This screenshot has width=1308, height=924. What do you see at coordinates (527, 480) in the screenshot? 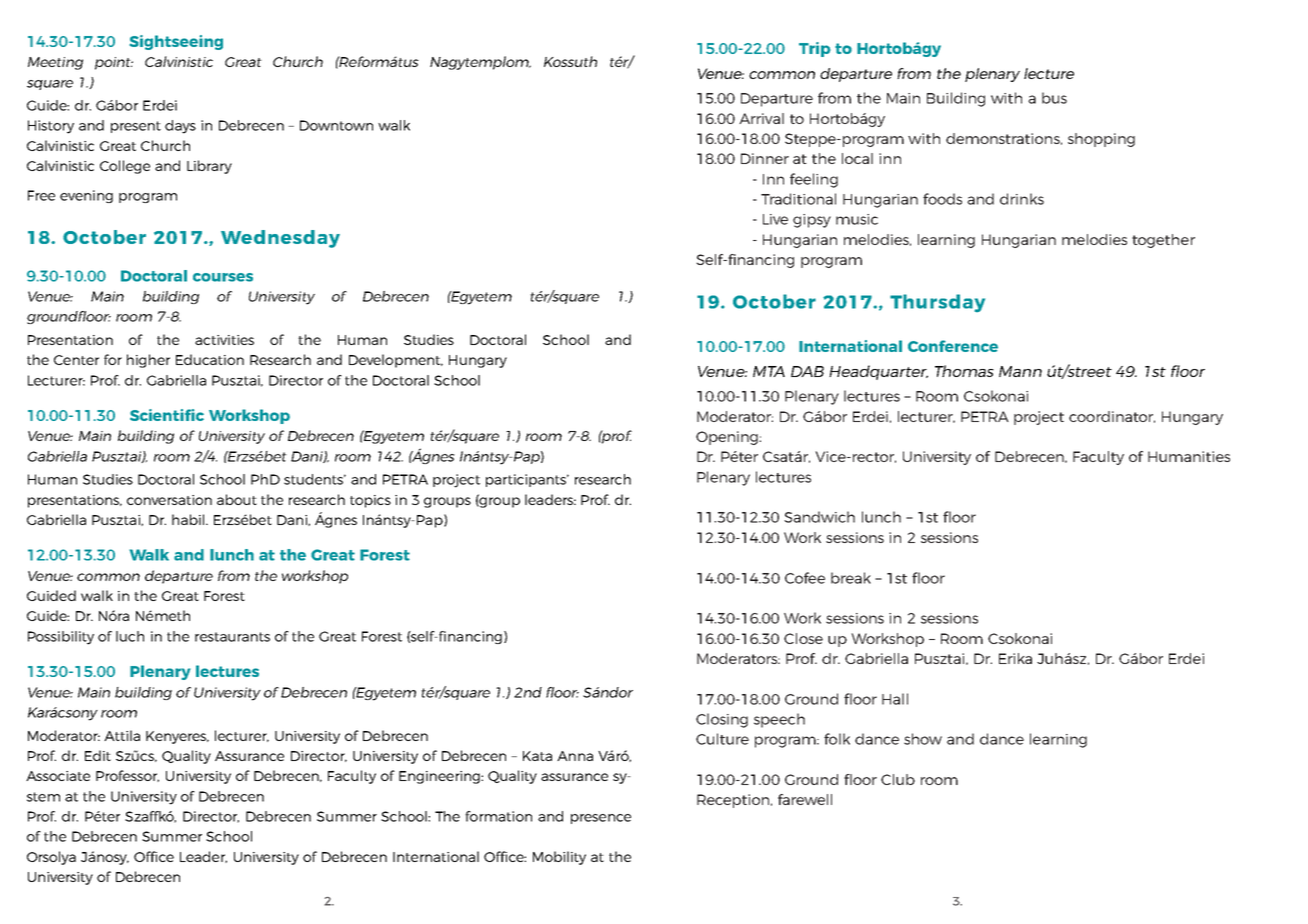
I see `participants` at bounding box center [527, 480].
